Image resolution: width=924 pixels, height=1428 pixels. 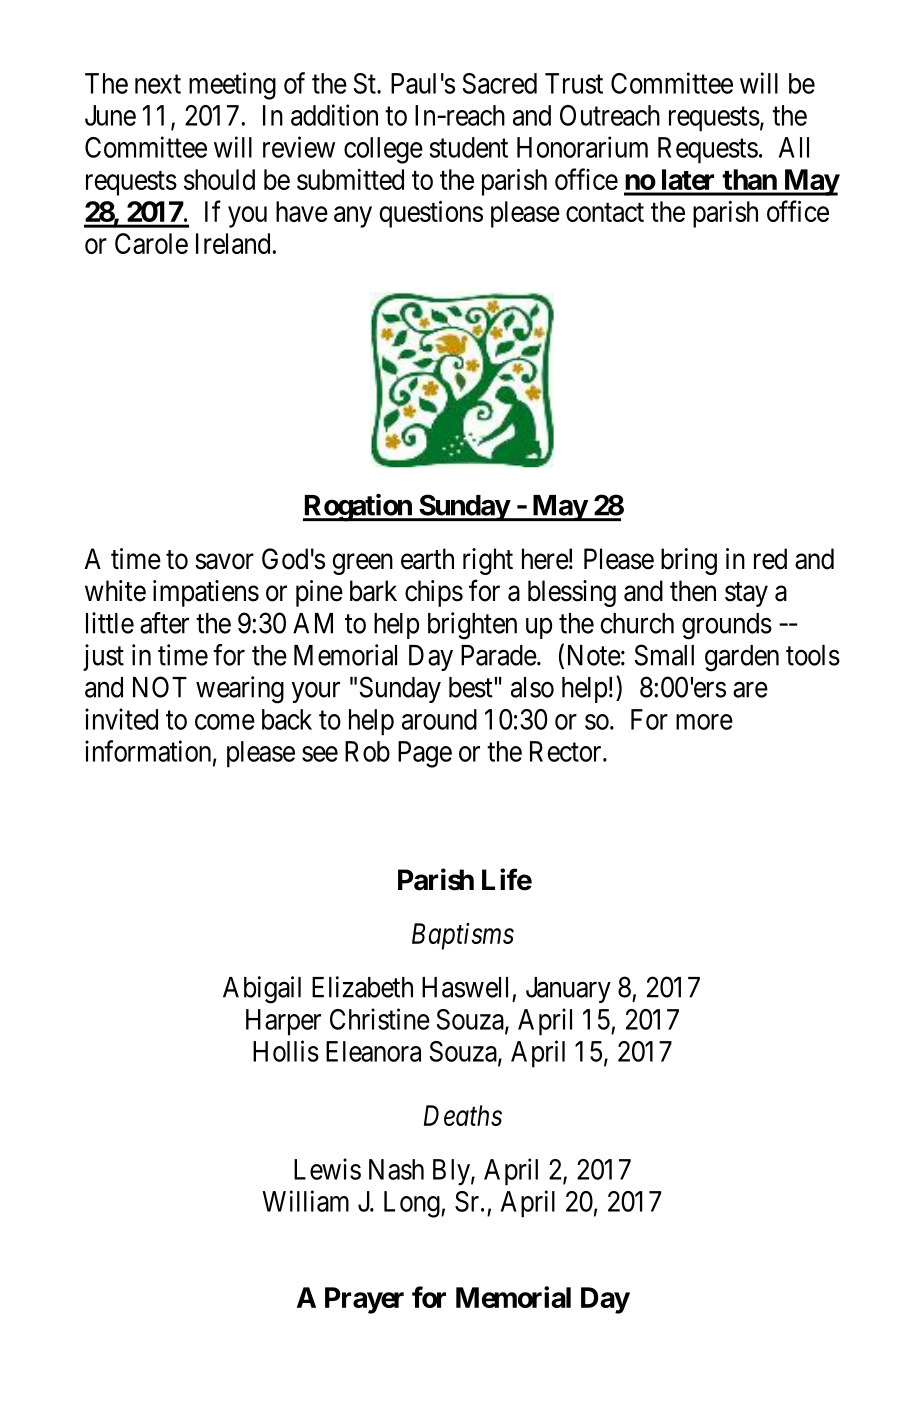 What do you see at coordinates (262, 990) in the document?
I see `Abigail` at bounding box center [262, 990].
